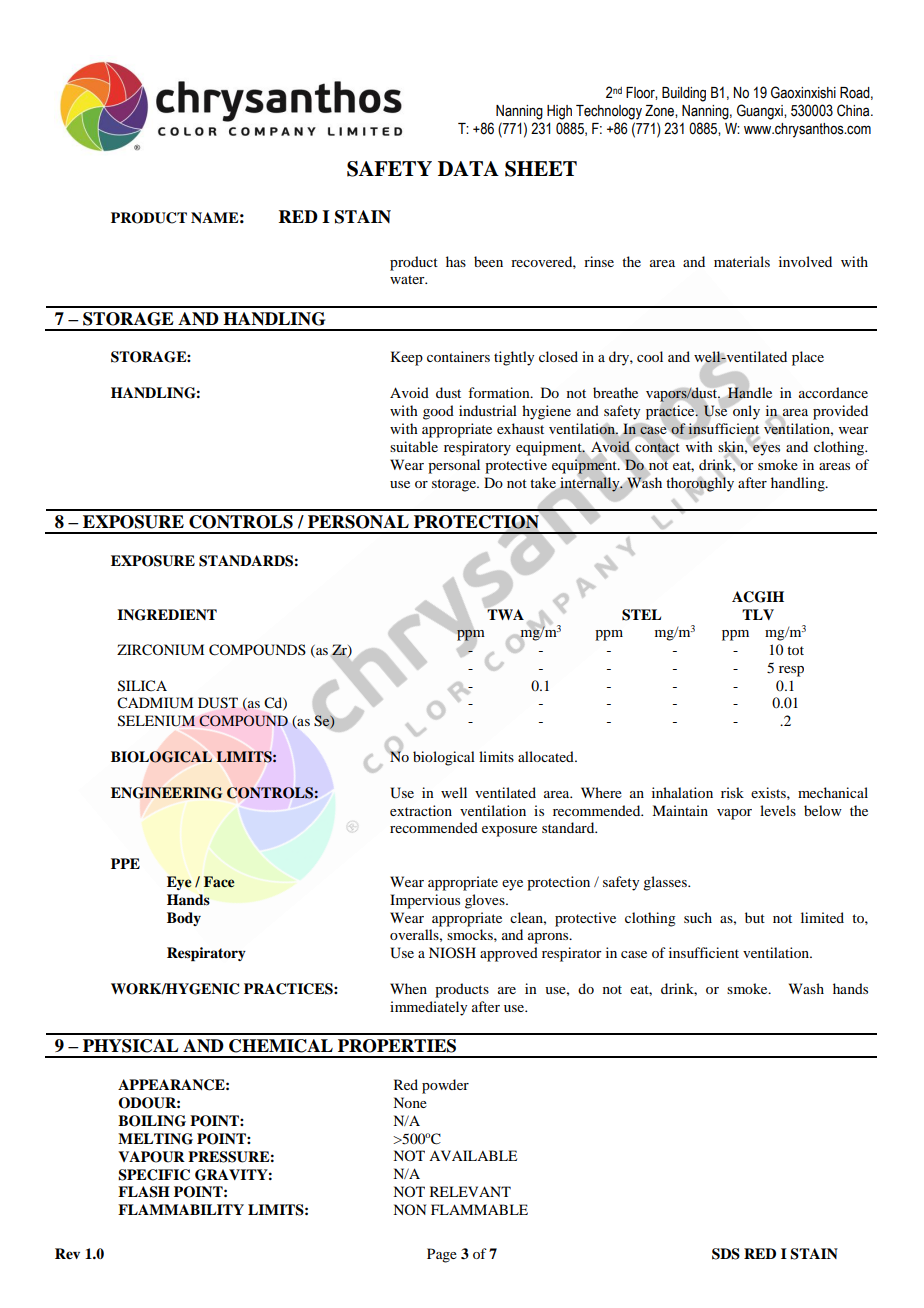 This page has width=924, height=1308. What do you see at coordinates (184, 919) in the page?
I see `Body` at bounding box center [184, 919].
